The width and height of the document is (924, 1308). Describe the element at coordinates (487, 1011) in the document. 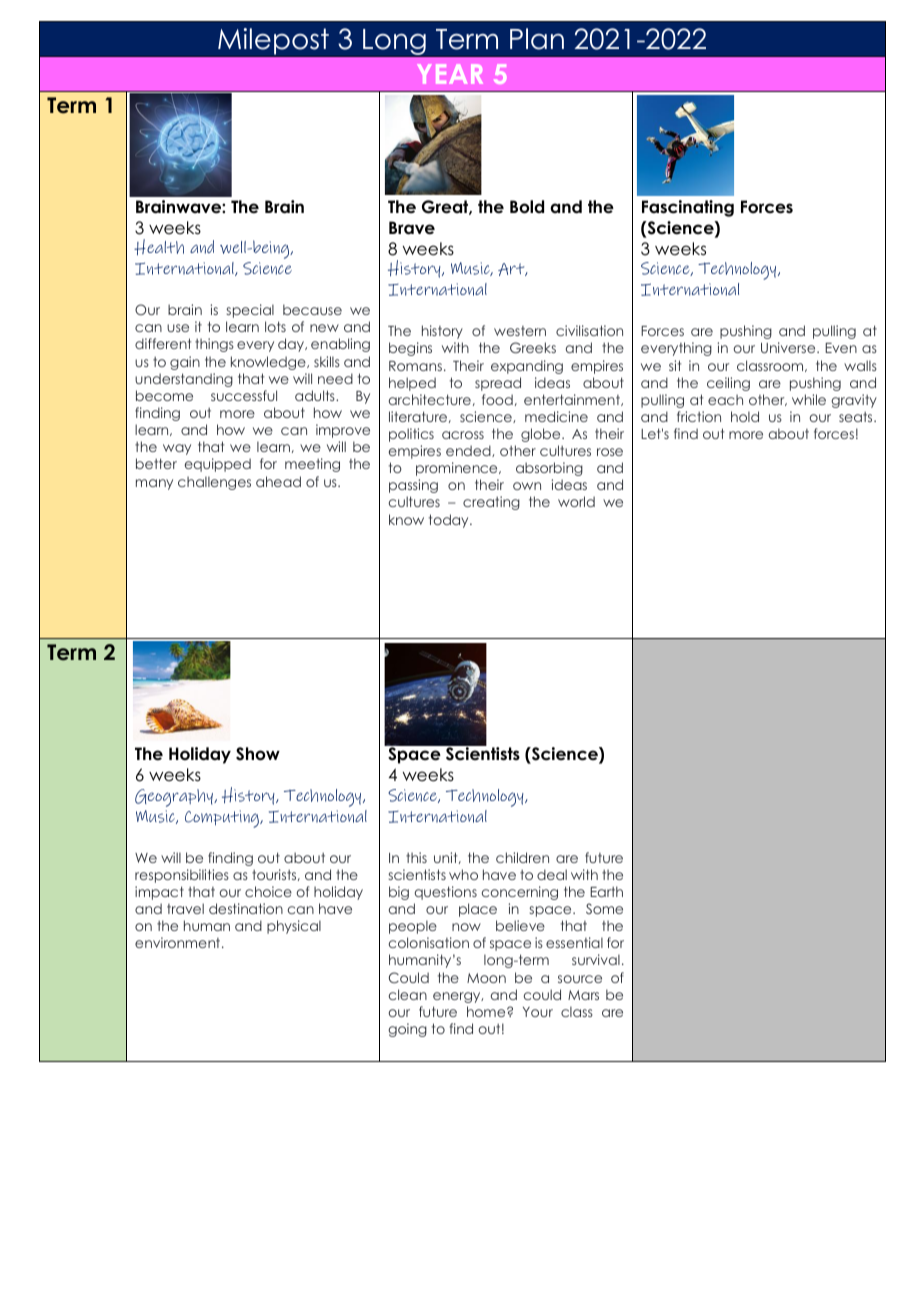

I see `home` at that location.
